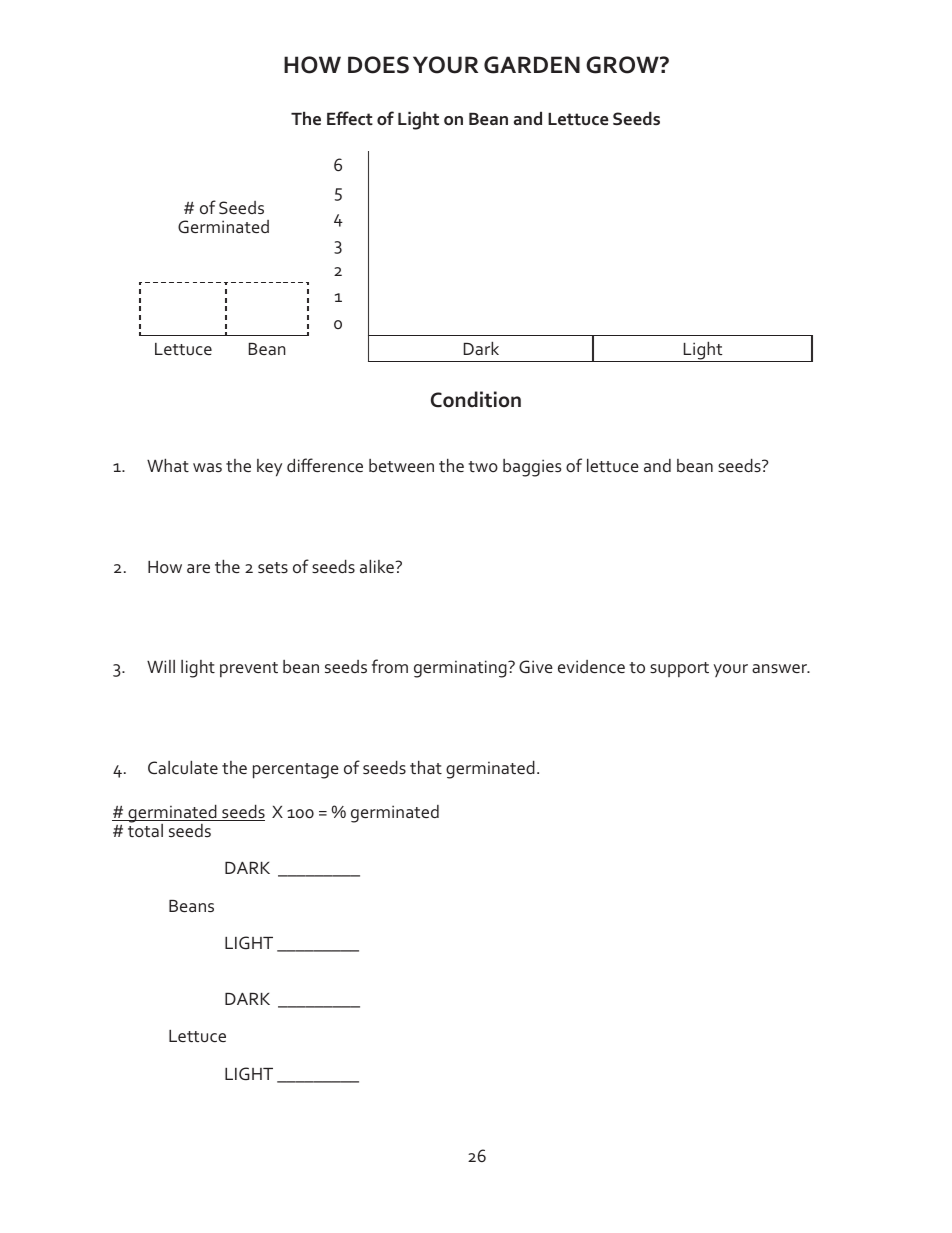  Describe the element at coordinates (183, 767) in the page. I see `Calculate` at that location.
